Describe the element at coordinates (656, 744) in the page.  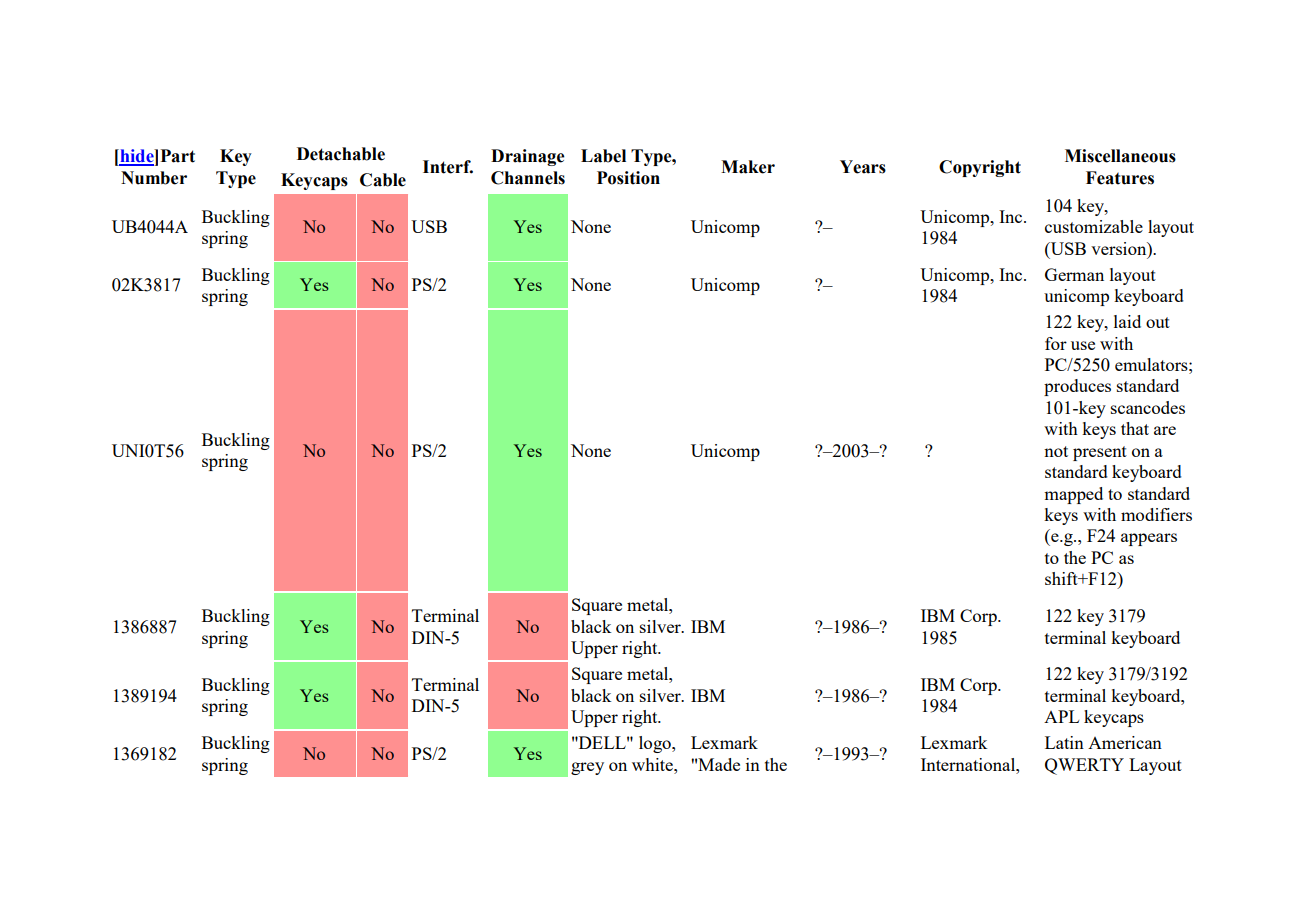
I see `logo` at that location.
